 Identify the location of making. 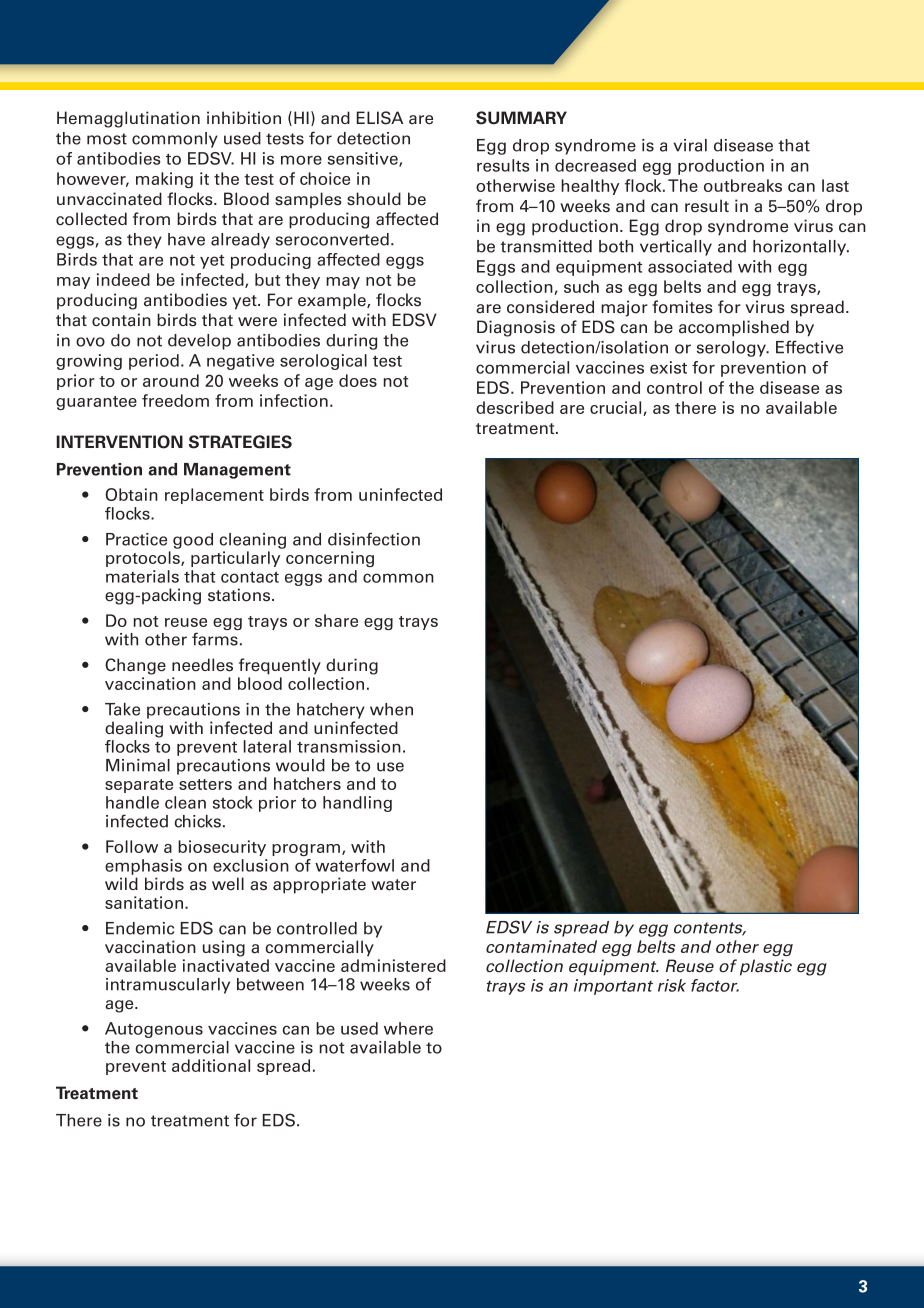
(164, 180).
